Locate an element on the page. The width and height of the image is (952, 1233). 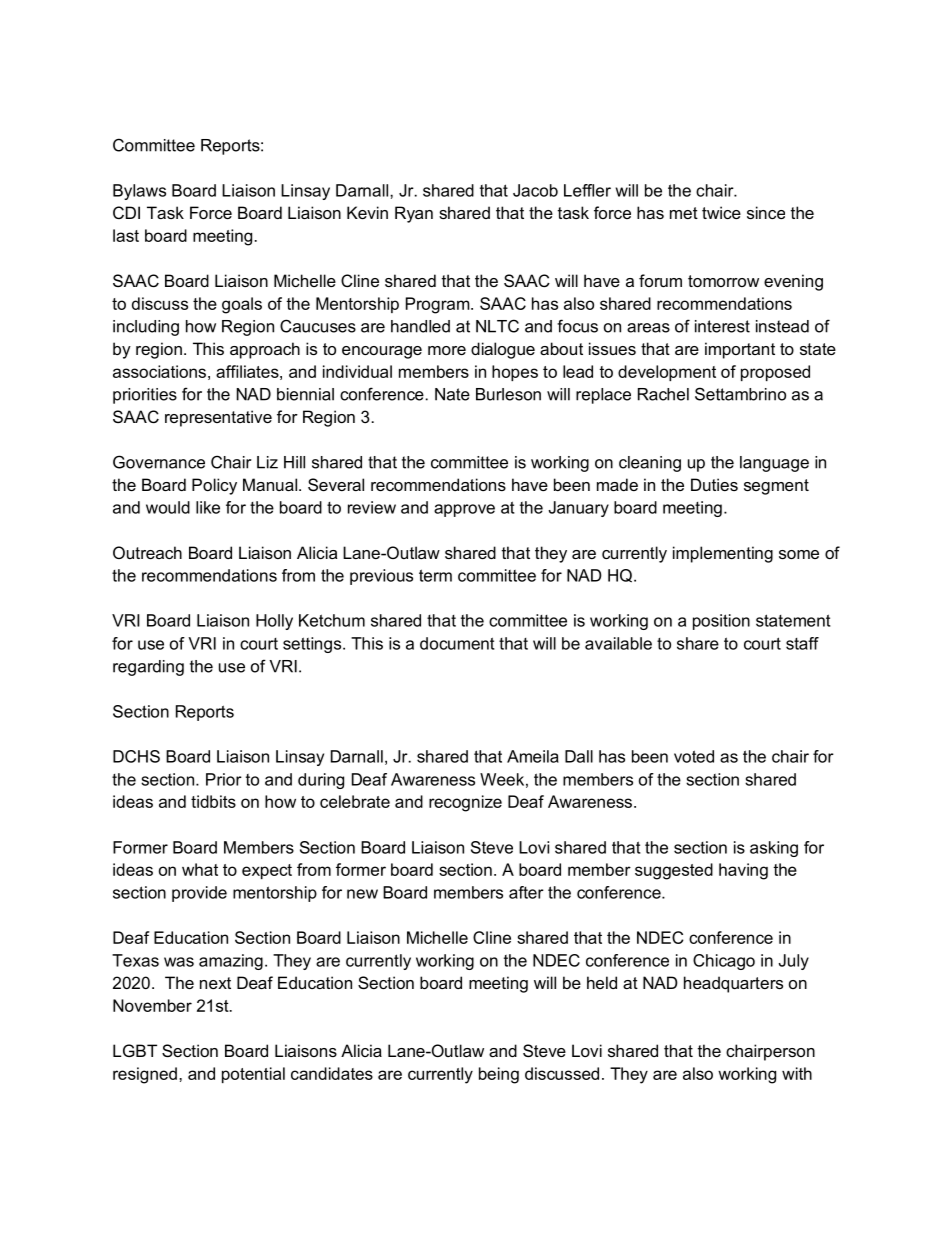
provide is located at coordinates (199, 894).
